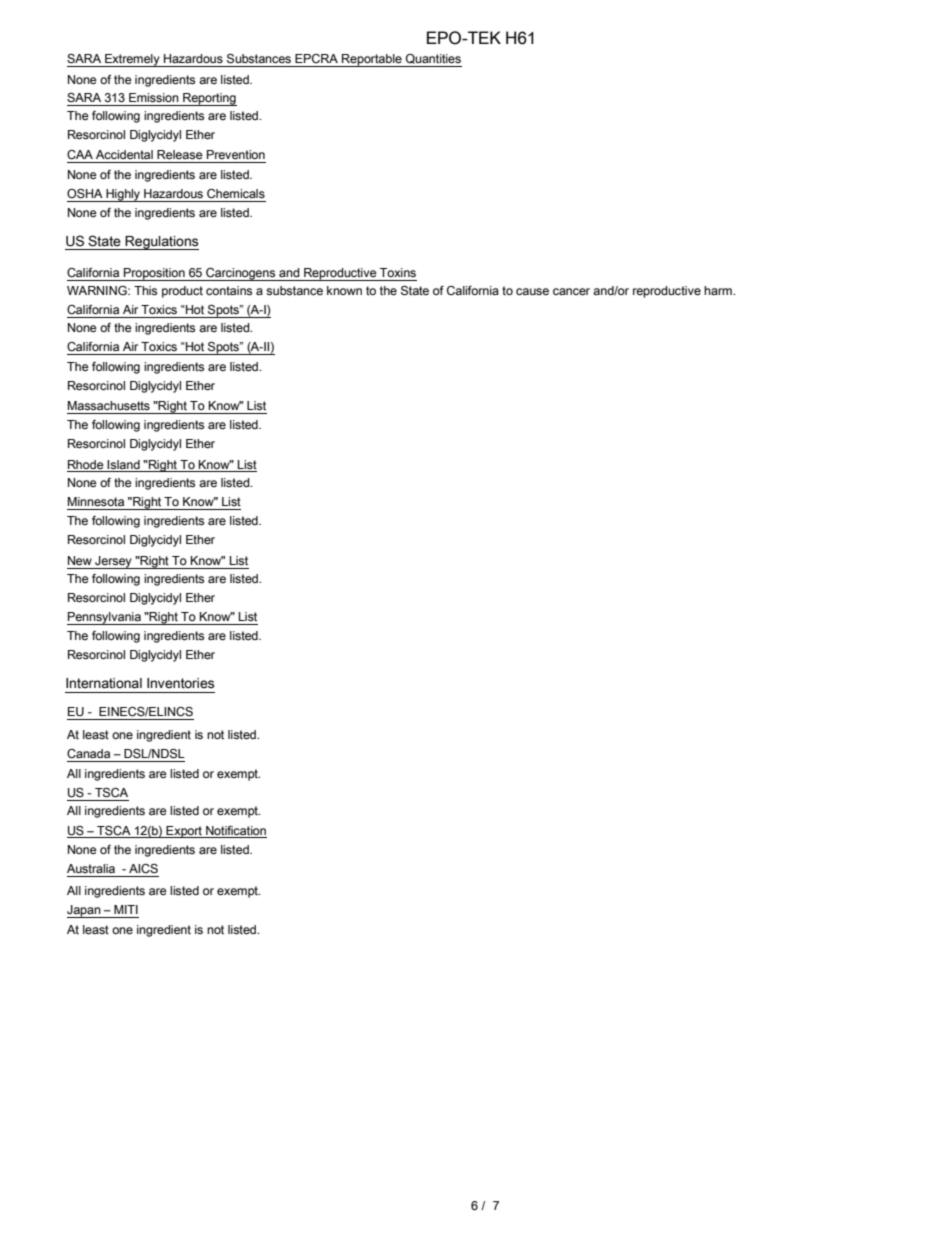 The image size is (952, 1233). I want to click on Island, so click(123, 465).
